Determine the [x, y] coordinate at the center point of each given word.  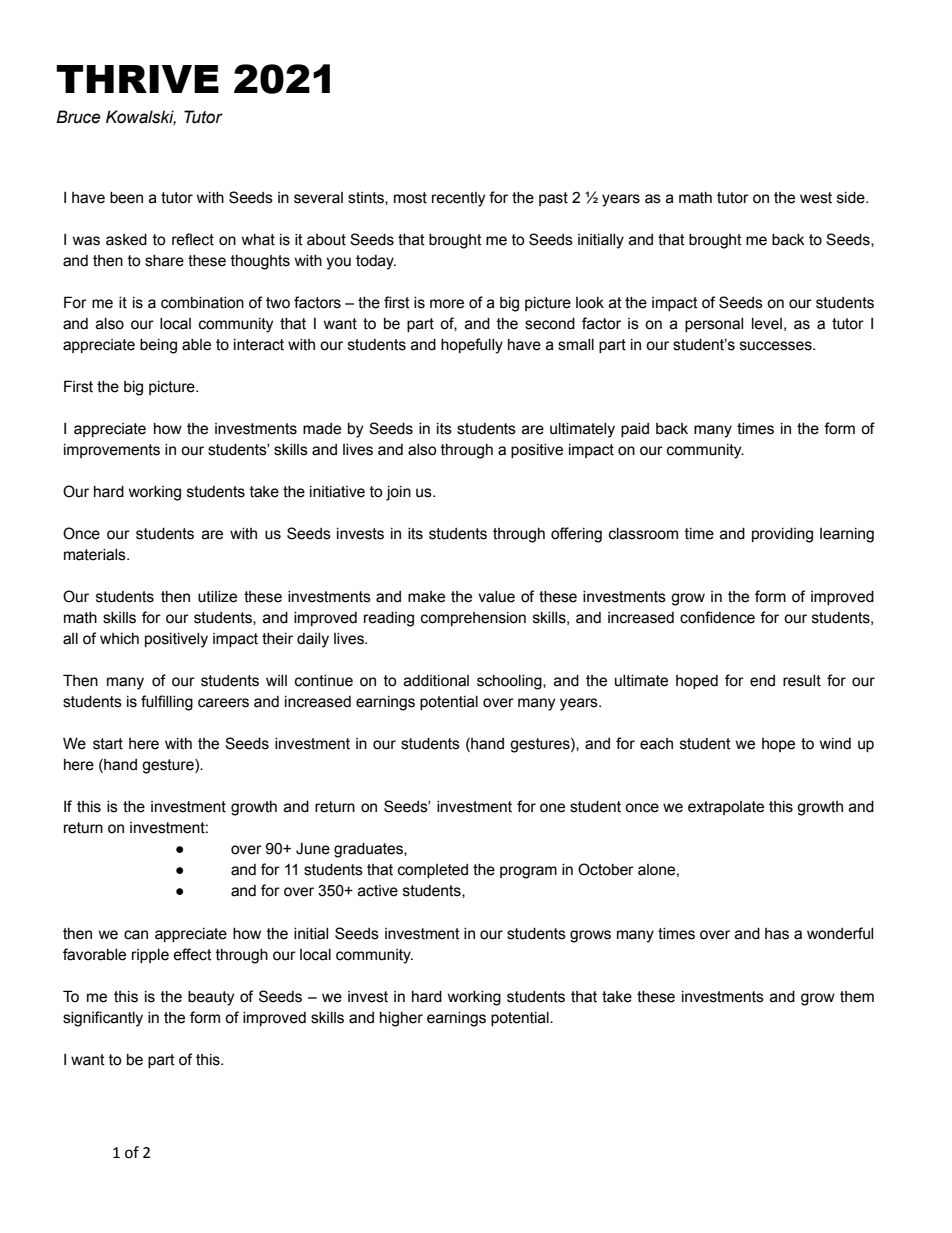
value [496, 597]
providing [782, 535]
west [816, 198]
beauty [211, 998]
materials [96, 555]
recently [458, 199]
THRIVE [137, 79]
